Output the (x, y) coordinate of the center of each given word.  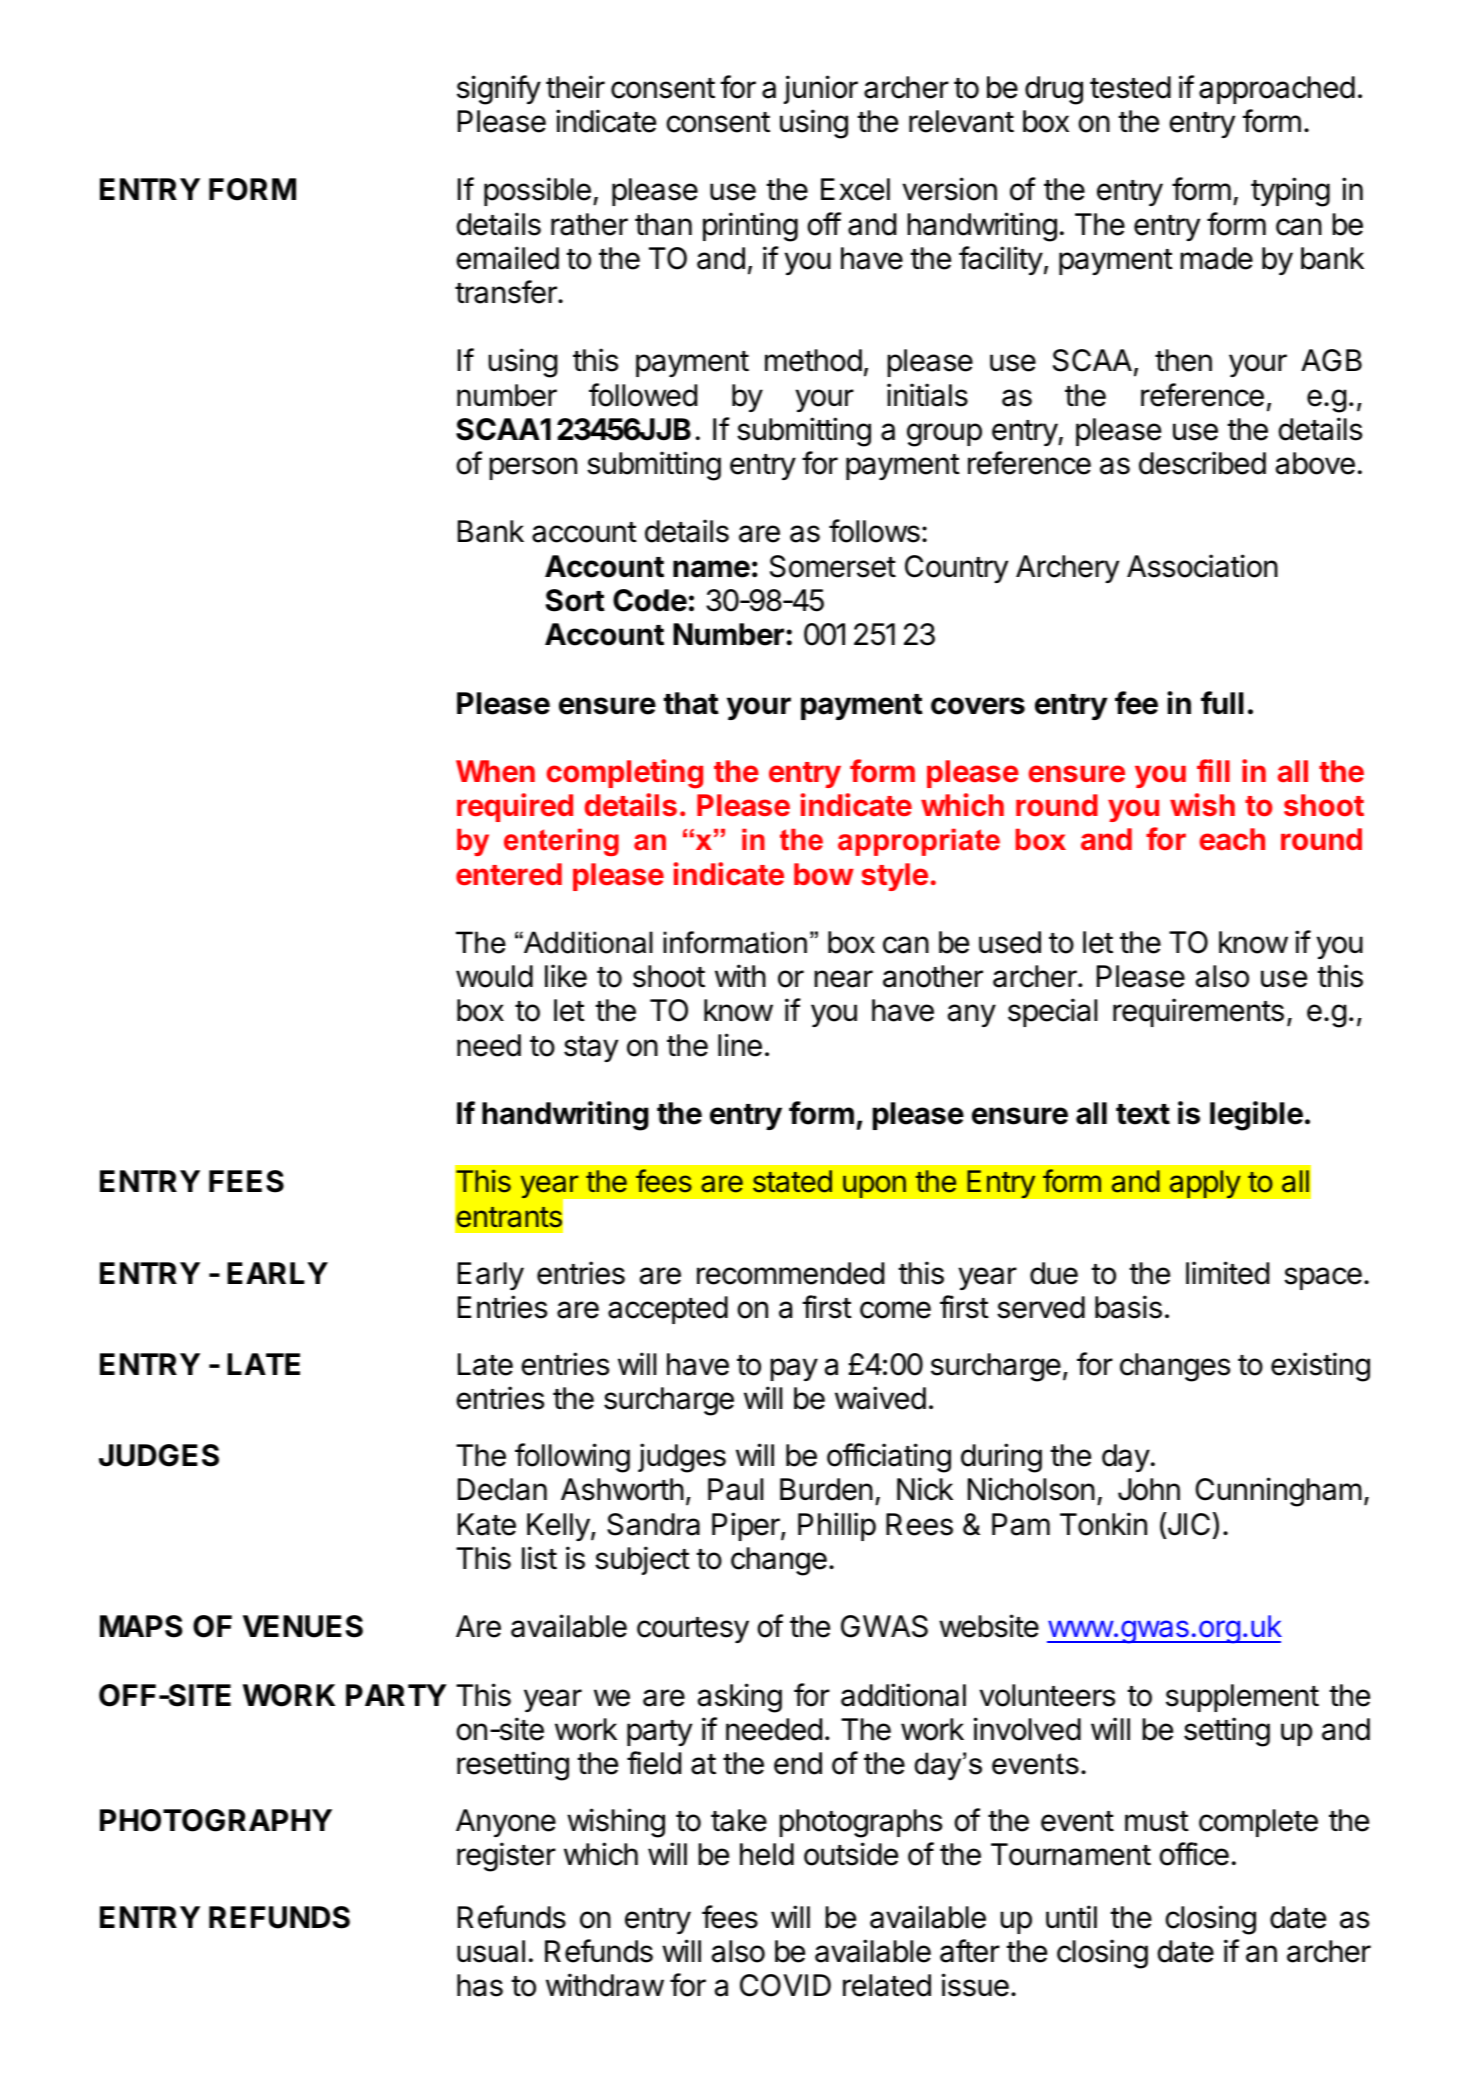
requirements (1198, 1012)
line (740, 1045)
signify (499, 90)
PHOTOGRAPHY (216, 1820)
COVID (785, 1985)
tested (1130, 87)
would (494, 976)
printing (750, 227)
